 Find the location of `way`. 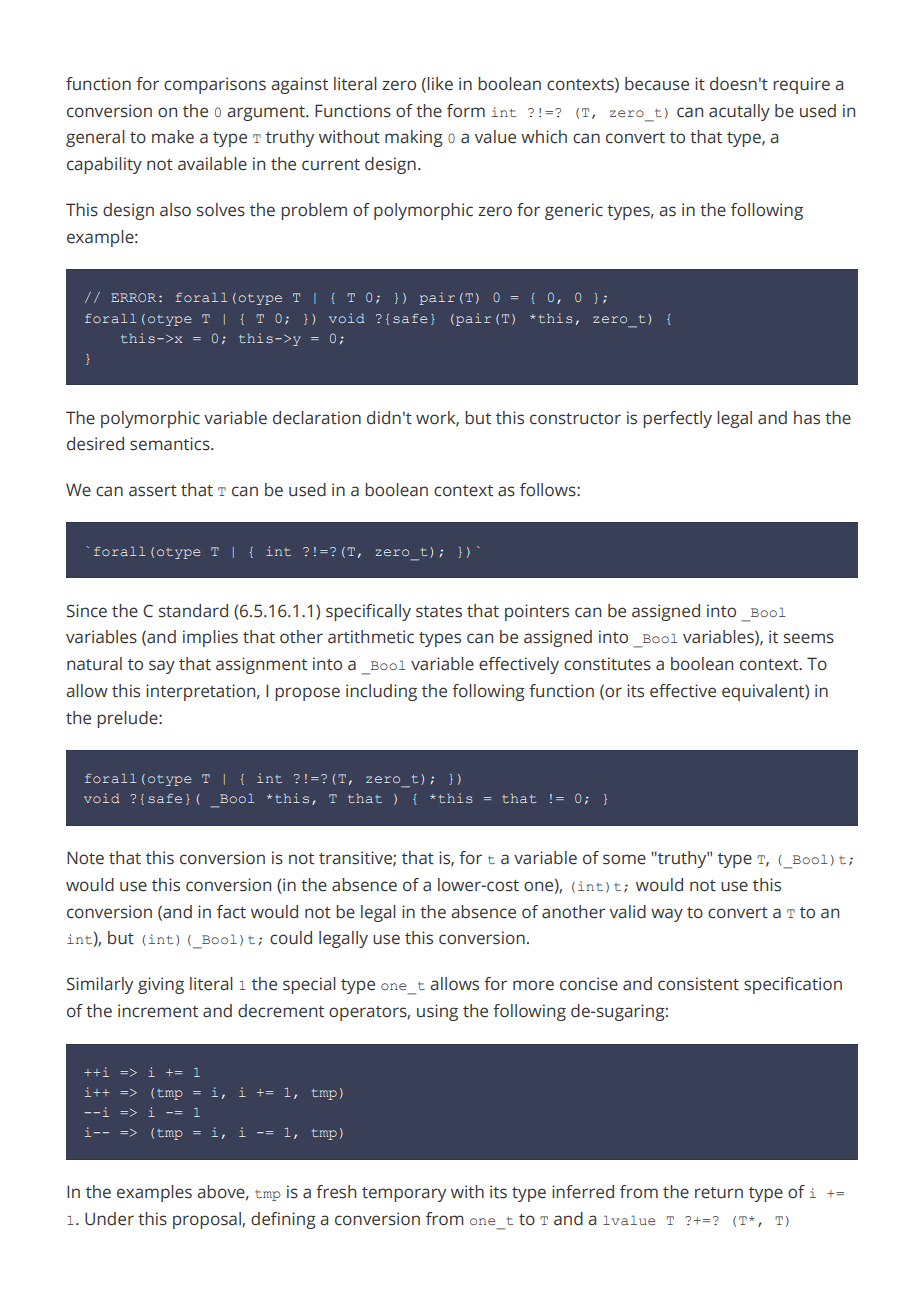

way is located at coordinates (667, 915).
